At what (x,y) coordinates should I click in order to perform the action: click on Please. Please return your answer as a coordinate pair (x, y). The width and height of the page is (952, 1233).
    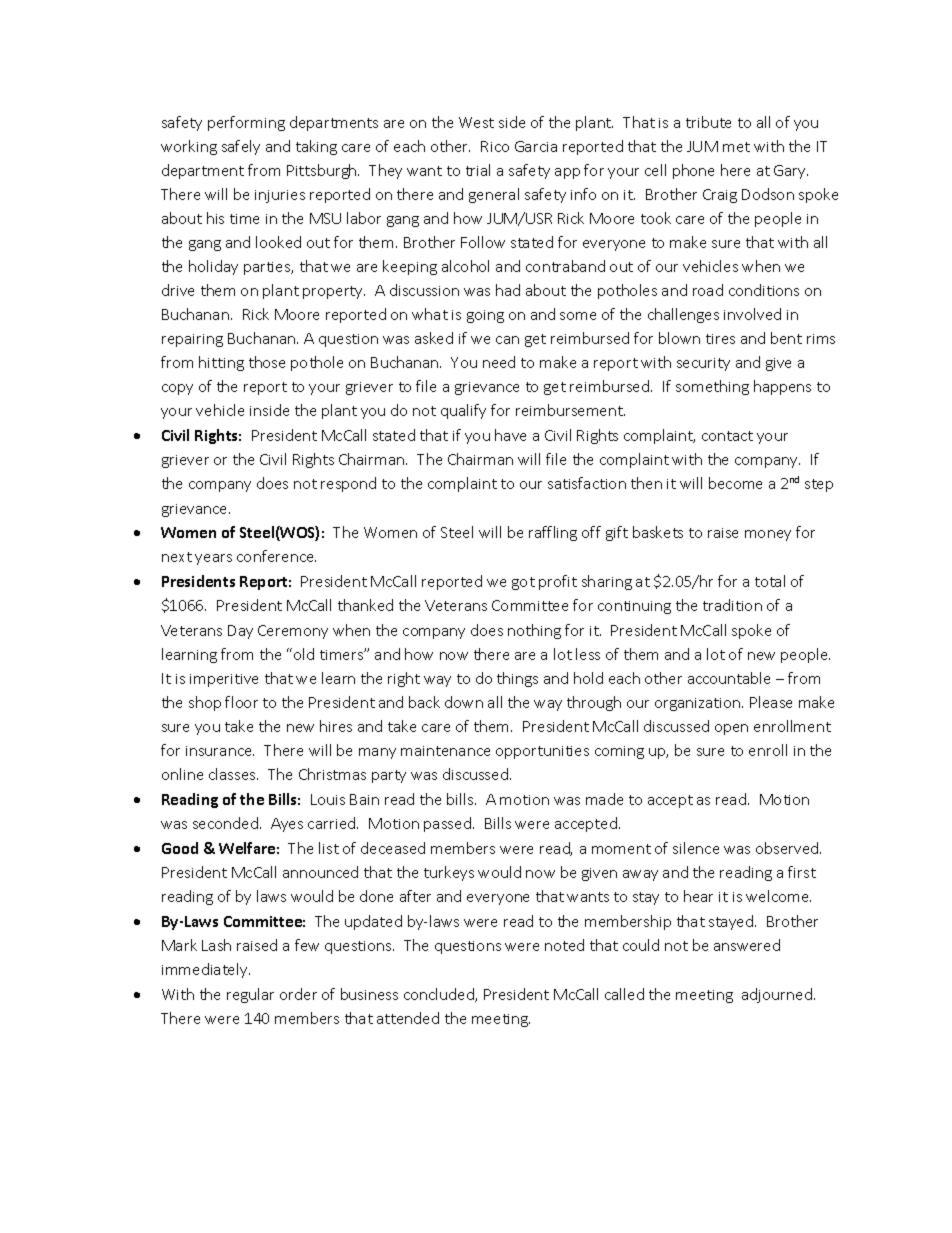
    Looking at the image, I should click on (771, 702).
